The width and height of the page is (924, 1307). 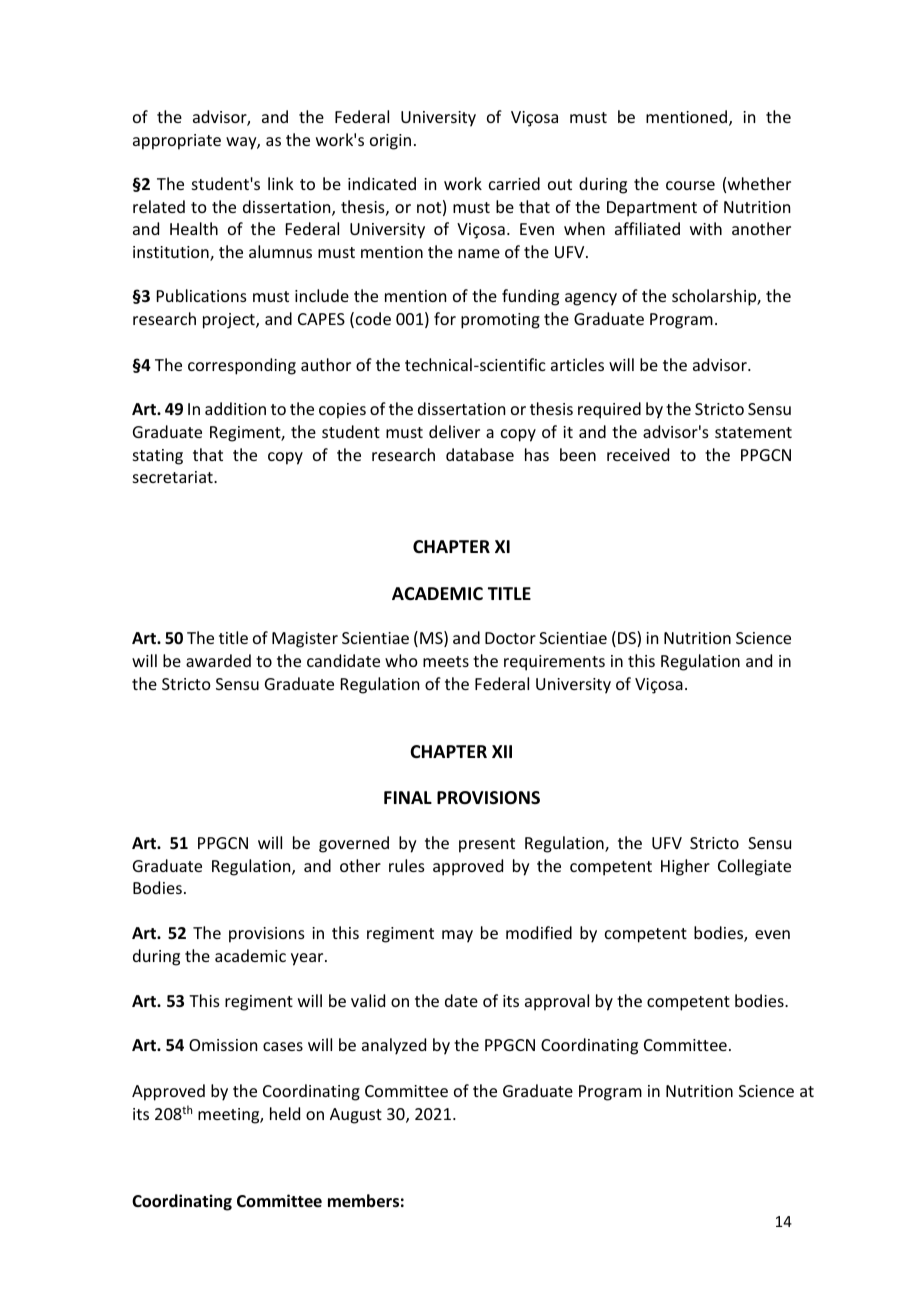 I want to click on Omission, so click(x=223, y=1045).
